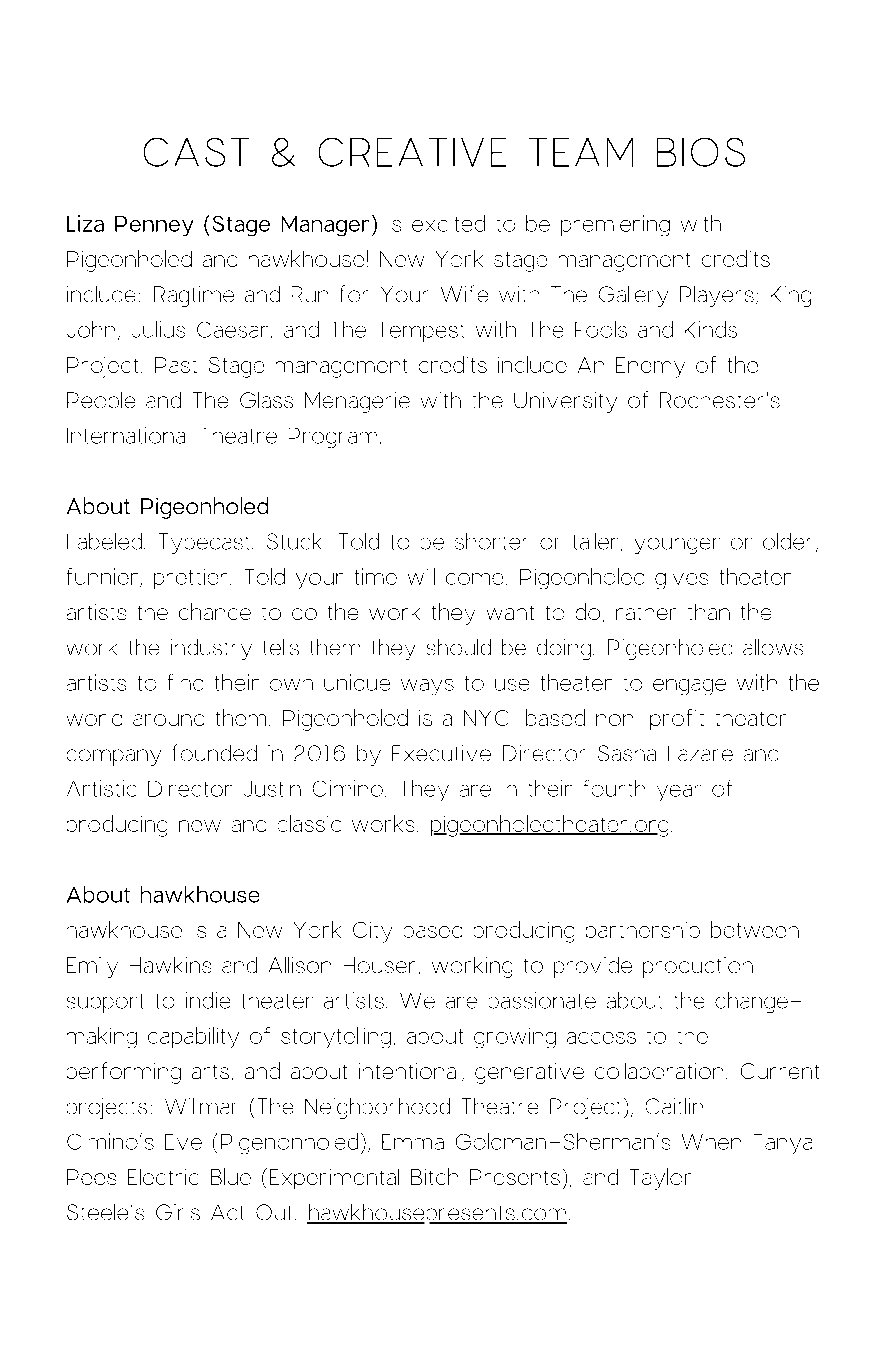 The height and width of the screenshot is (1372, 887). I want to click on Emma, so click(413, 1142).
